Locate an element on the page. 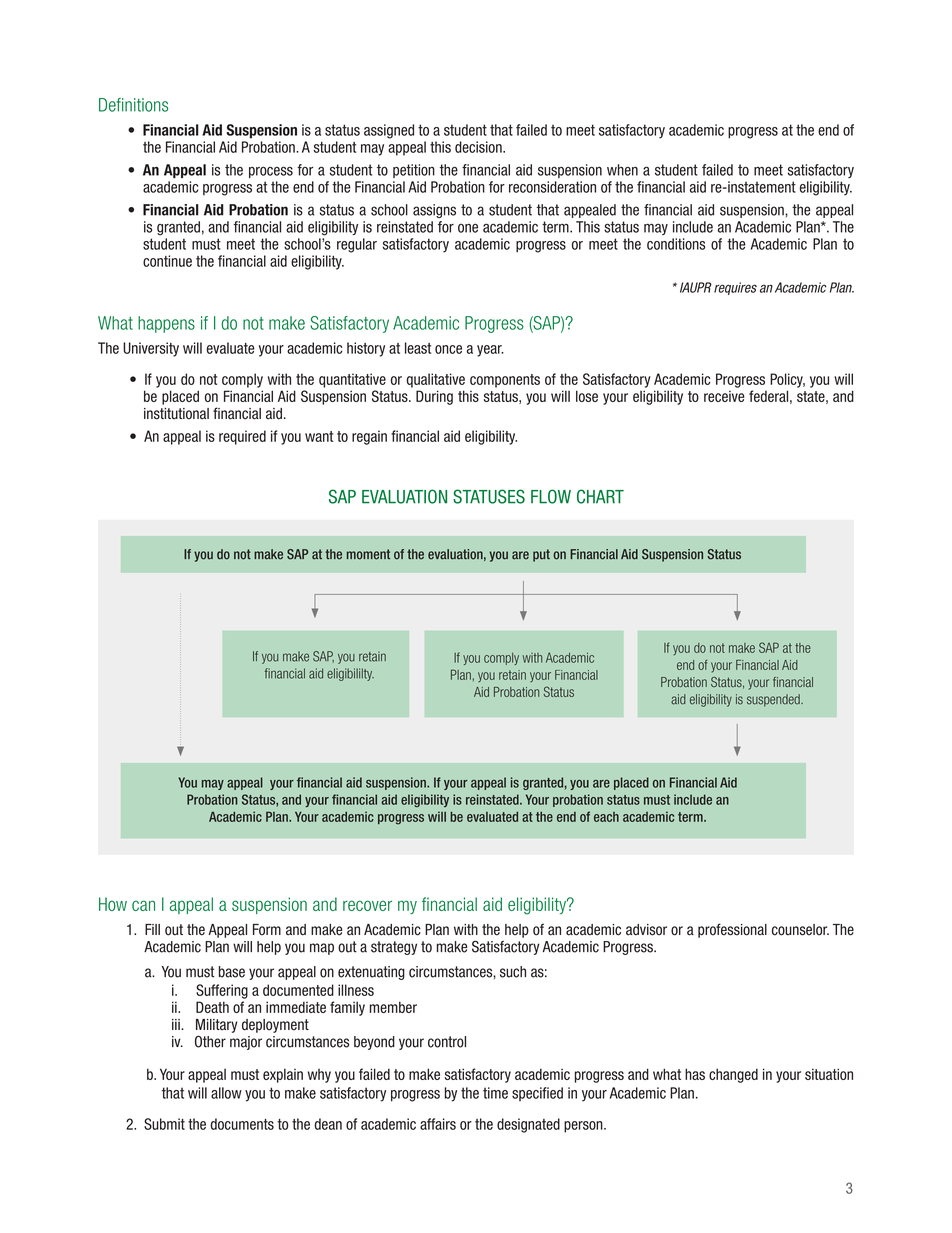 Image resolution: width=952 pixels, height=1233 pixels. allow is located at coordinates (226, 1093).
